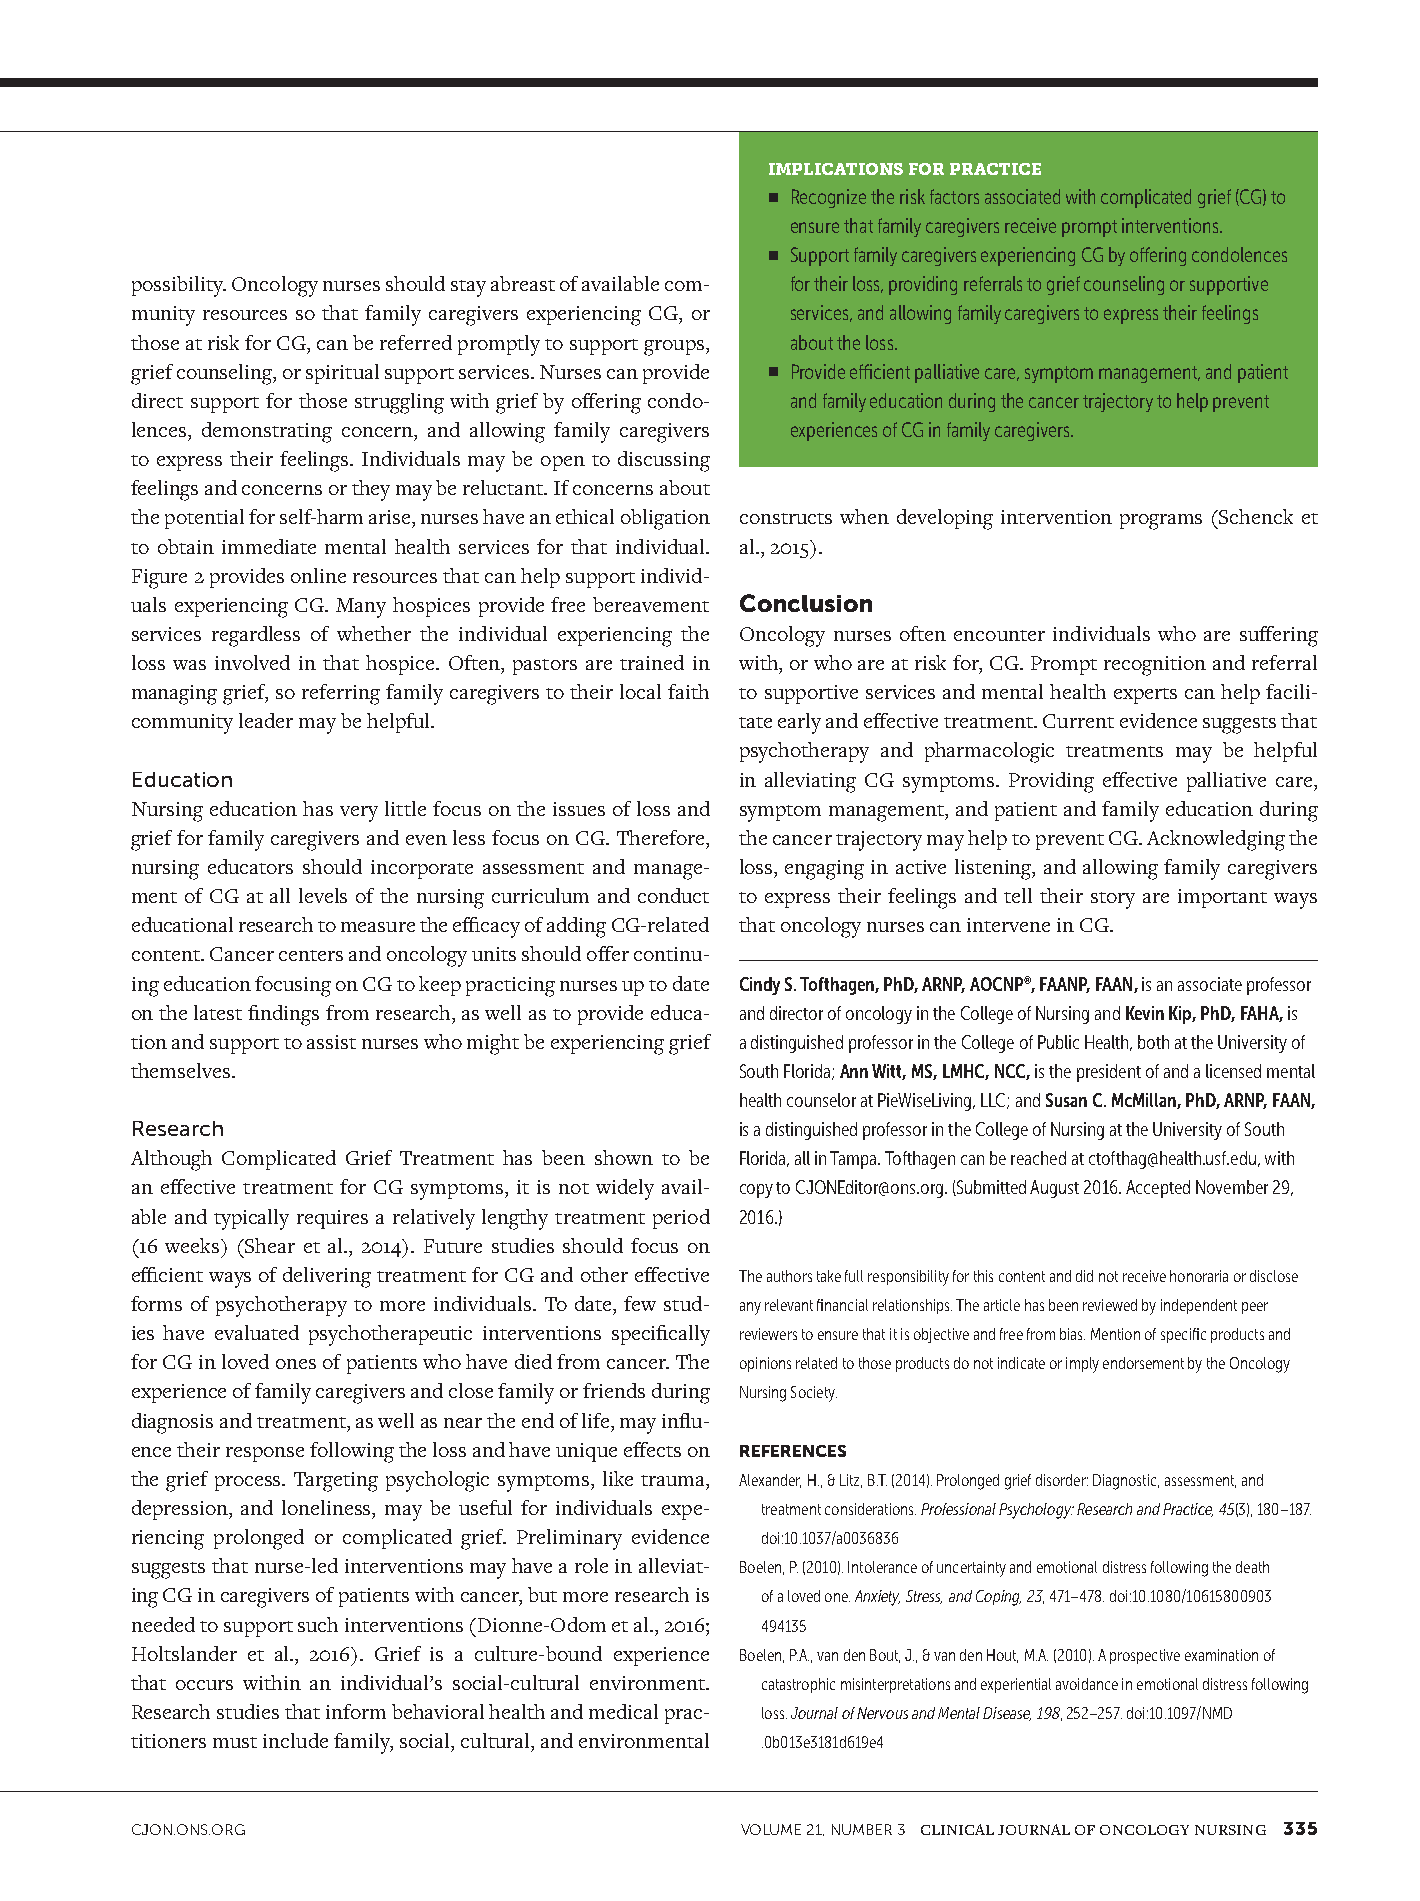  I want to click on findings, so click(283, 1015).
